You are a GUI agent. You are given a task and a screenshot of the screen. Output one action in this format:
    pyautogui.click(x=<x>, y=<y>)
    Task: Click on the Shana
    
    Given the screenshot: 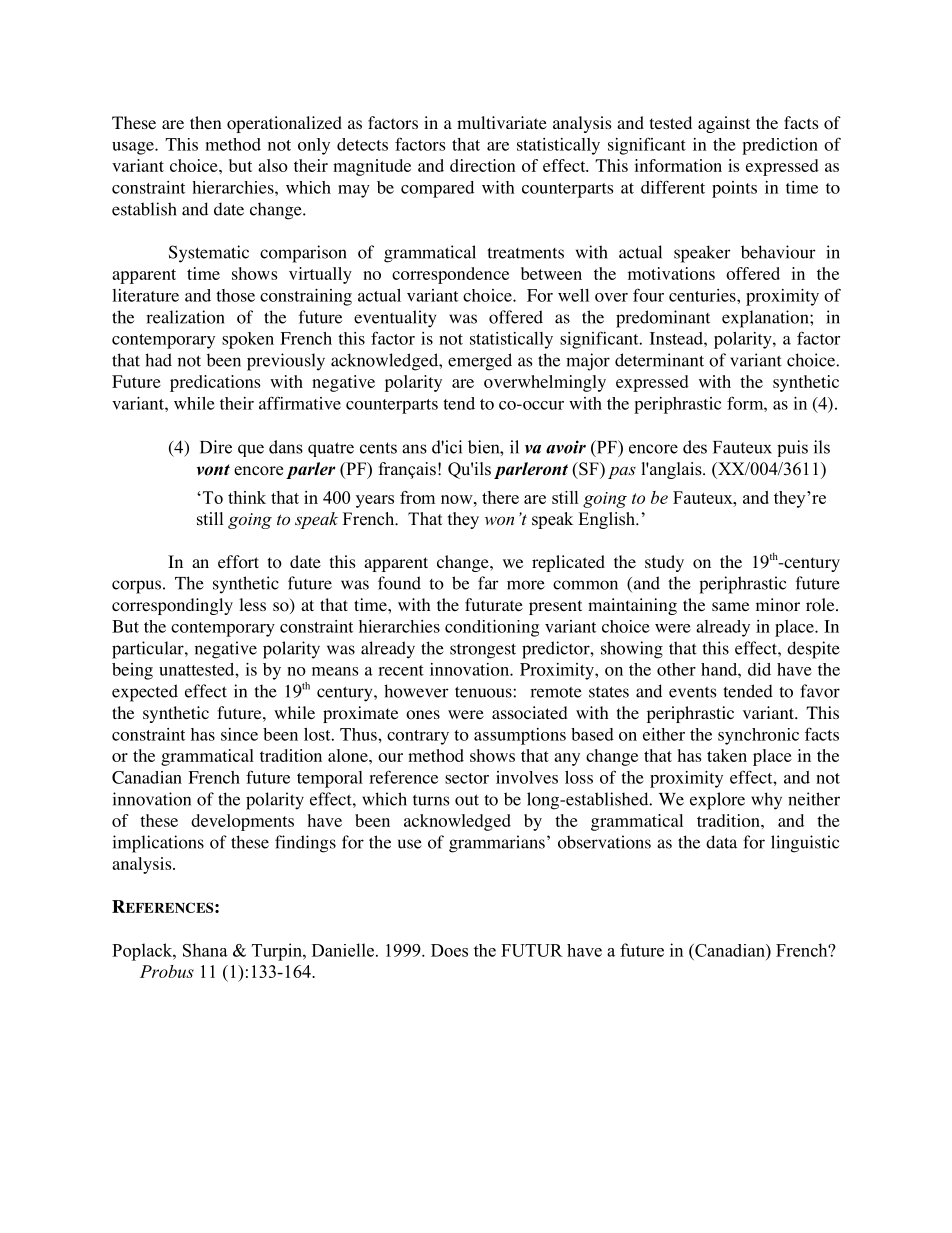 What is the action you would take?
    pyautogui.click(x=205, y=950)
